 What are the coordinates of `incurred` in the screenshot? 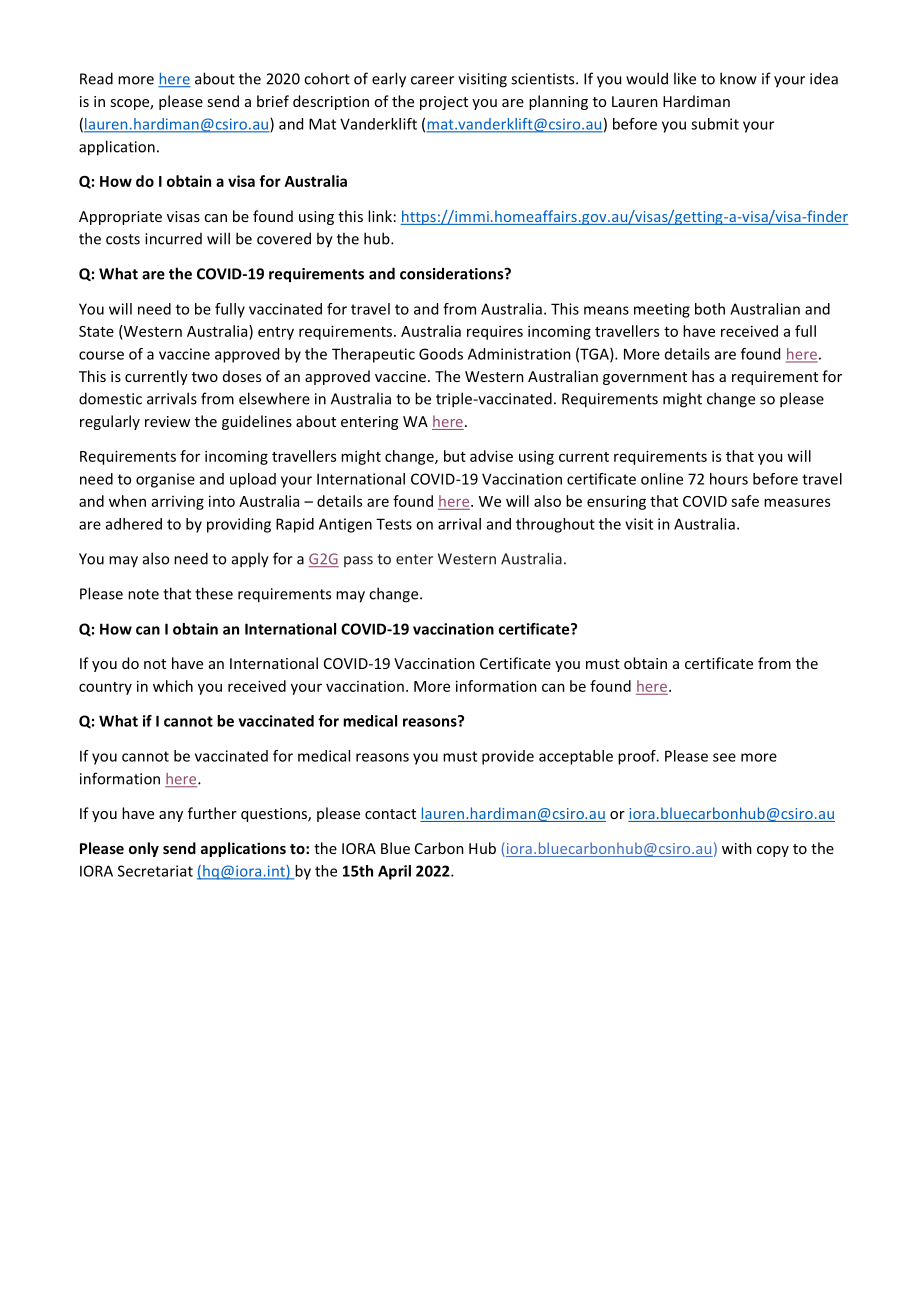 It's located at (173, 239).
